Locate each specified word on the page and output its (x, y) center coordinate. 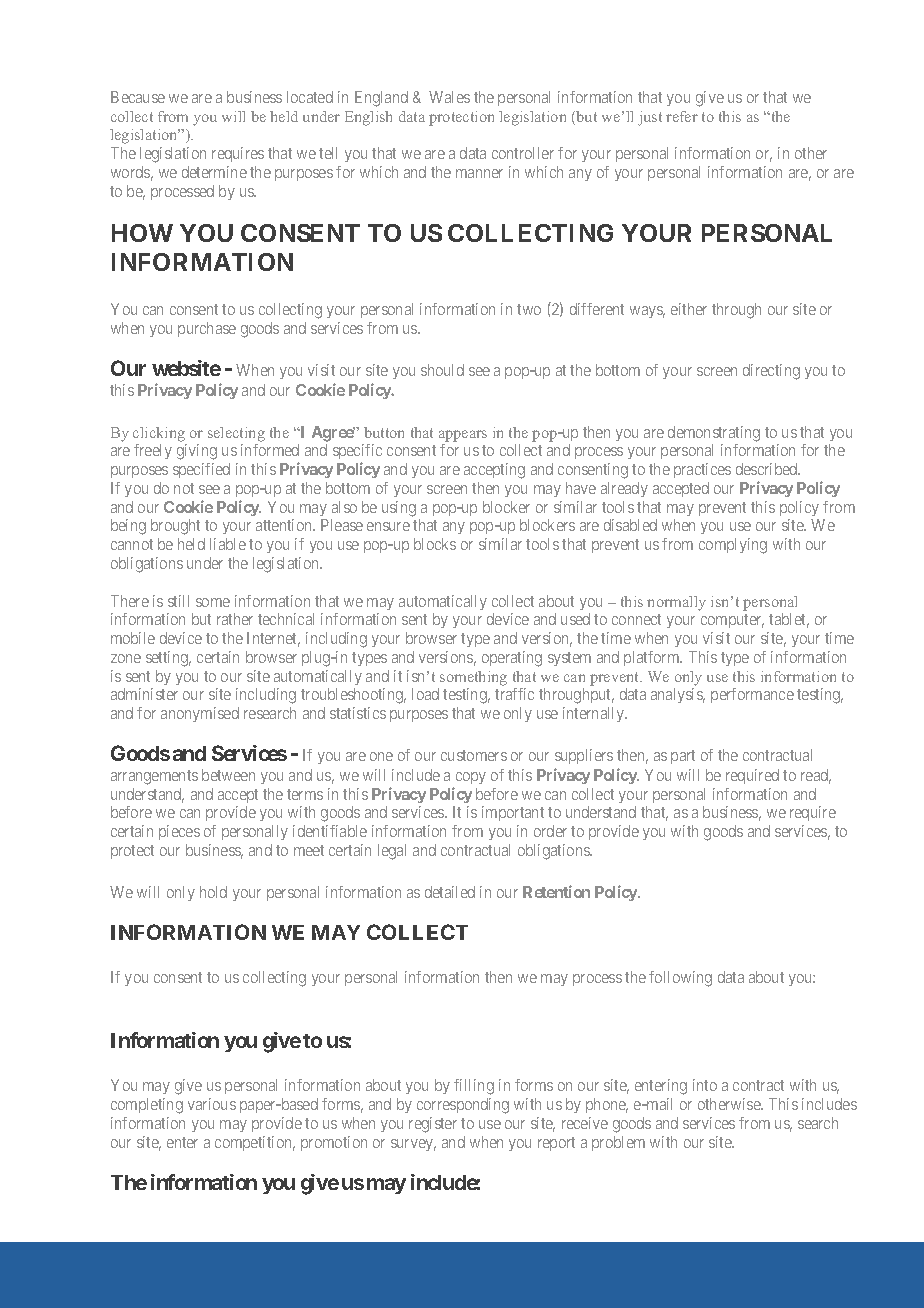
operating (512, 659)
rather (235, 619)
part (683, 757)
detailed (450, 892)
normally (676, 603)
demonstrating (714, 434)
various (212, 1104)
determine (214, 172)
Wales (449, 97)
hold (213, 892)
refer (682, 116)
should (442, 370)
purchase (207, 329)
